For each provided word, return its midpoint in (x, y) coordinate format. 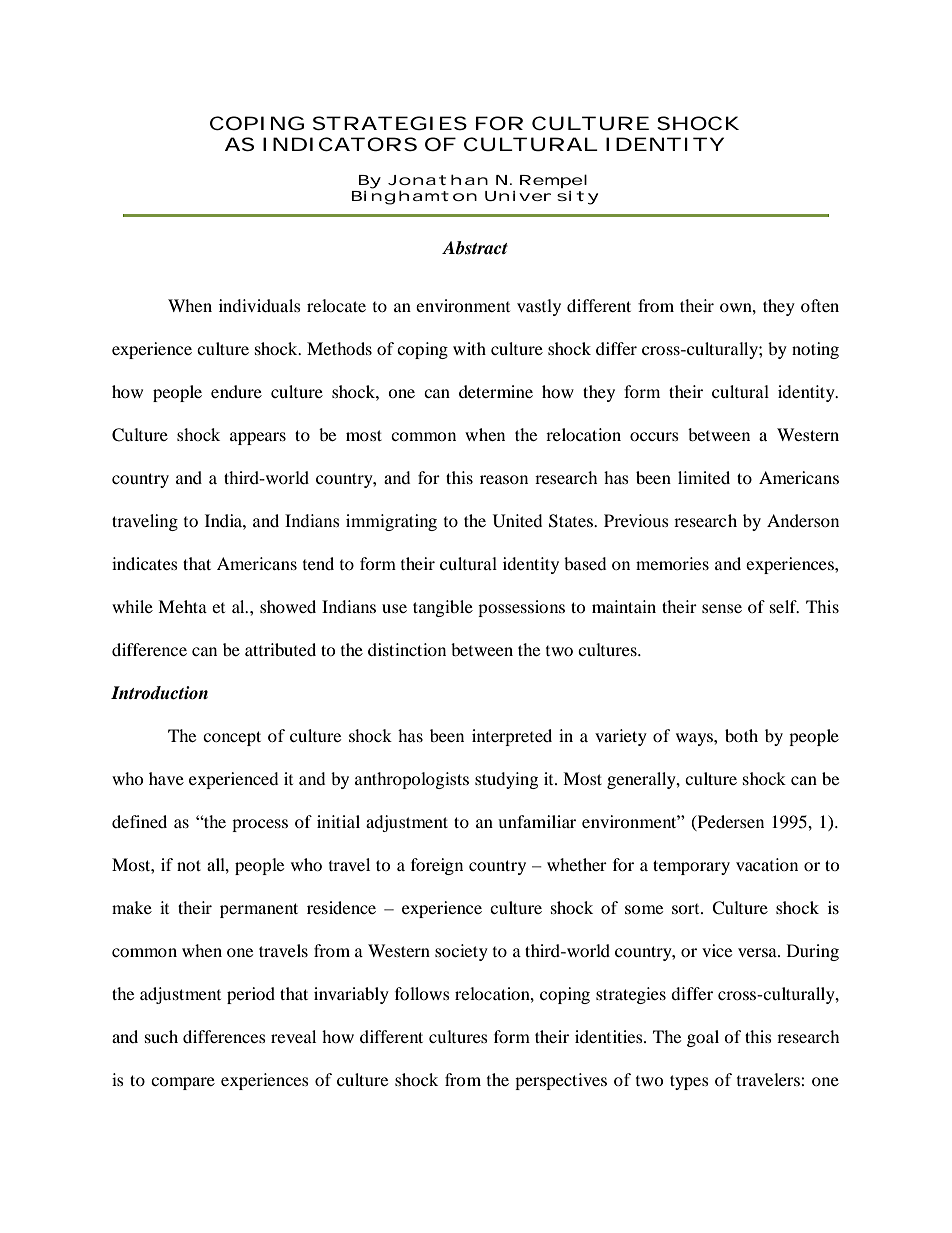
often (820, 305)
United (517, 521)
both (741, 735)
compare (183, 1083)
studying (506, 780)
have (166, 778)
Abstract (475, 248)
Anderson (803, 520)
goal (703, 1038)
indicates (145, 563)
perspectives (561, 1081)
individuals (260, 305)
